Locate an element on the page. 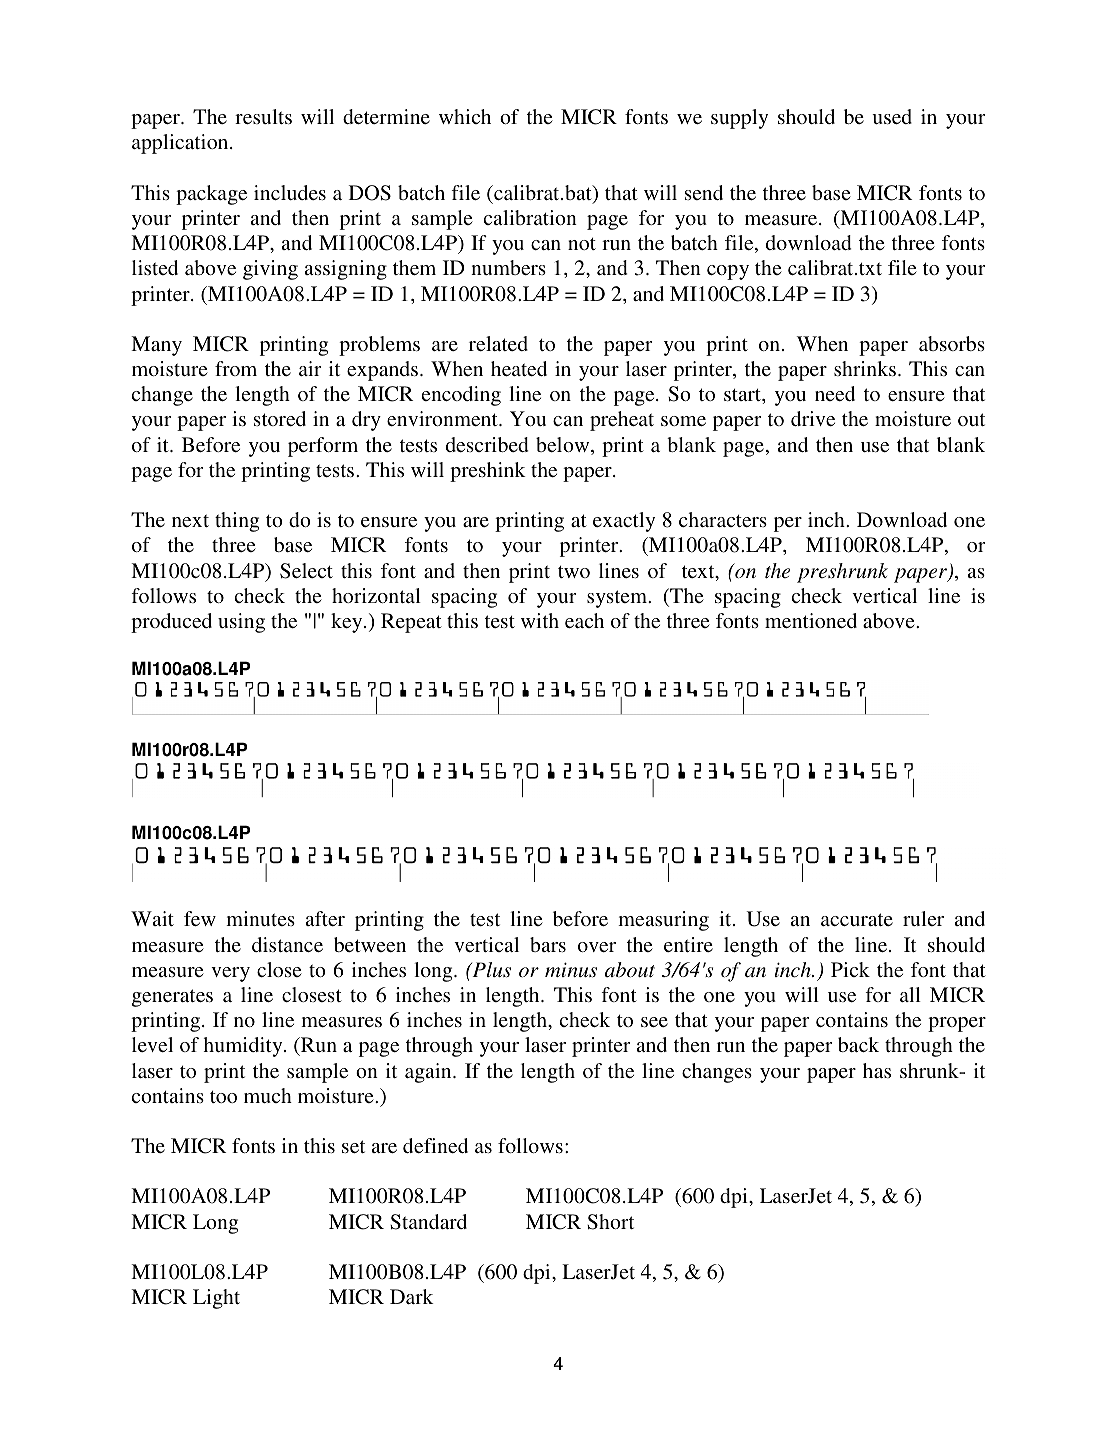 This image has width=1117, height=1445. used is located at coordinates (892, 116).
